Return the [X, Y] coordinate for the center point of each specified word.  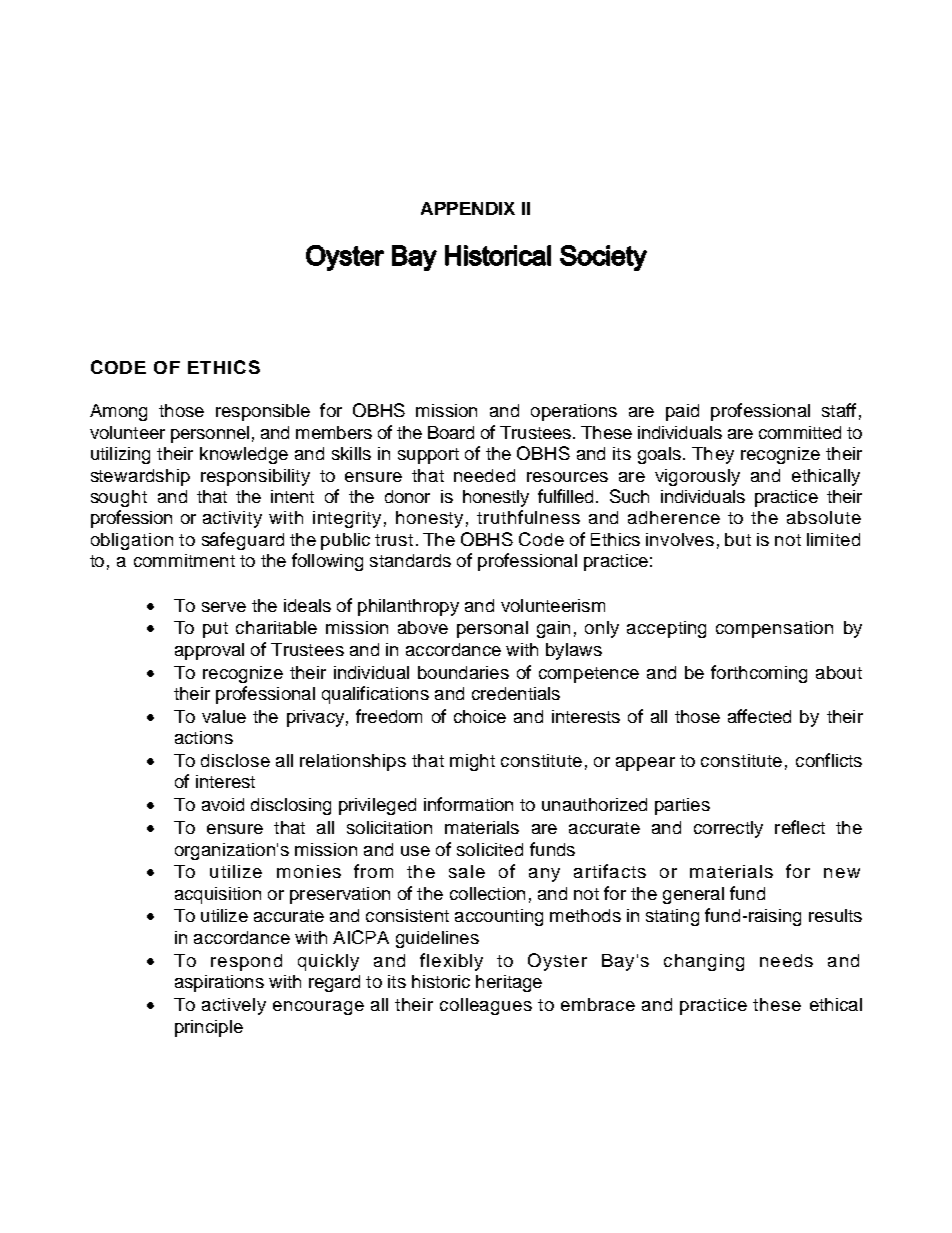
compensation [774, 629]
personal [492, 629]
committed [800, 432]
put [215, 630]
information [468, 804]
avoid [223, 804]
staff [839, 410]
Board [451, 432]
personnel [210, 434]
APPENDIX [468, 208]
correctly [728, 829]
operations [574, 412]
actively [234, 1006]
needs [786, 960]
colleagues [486, 1006]
